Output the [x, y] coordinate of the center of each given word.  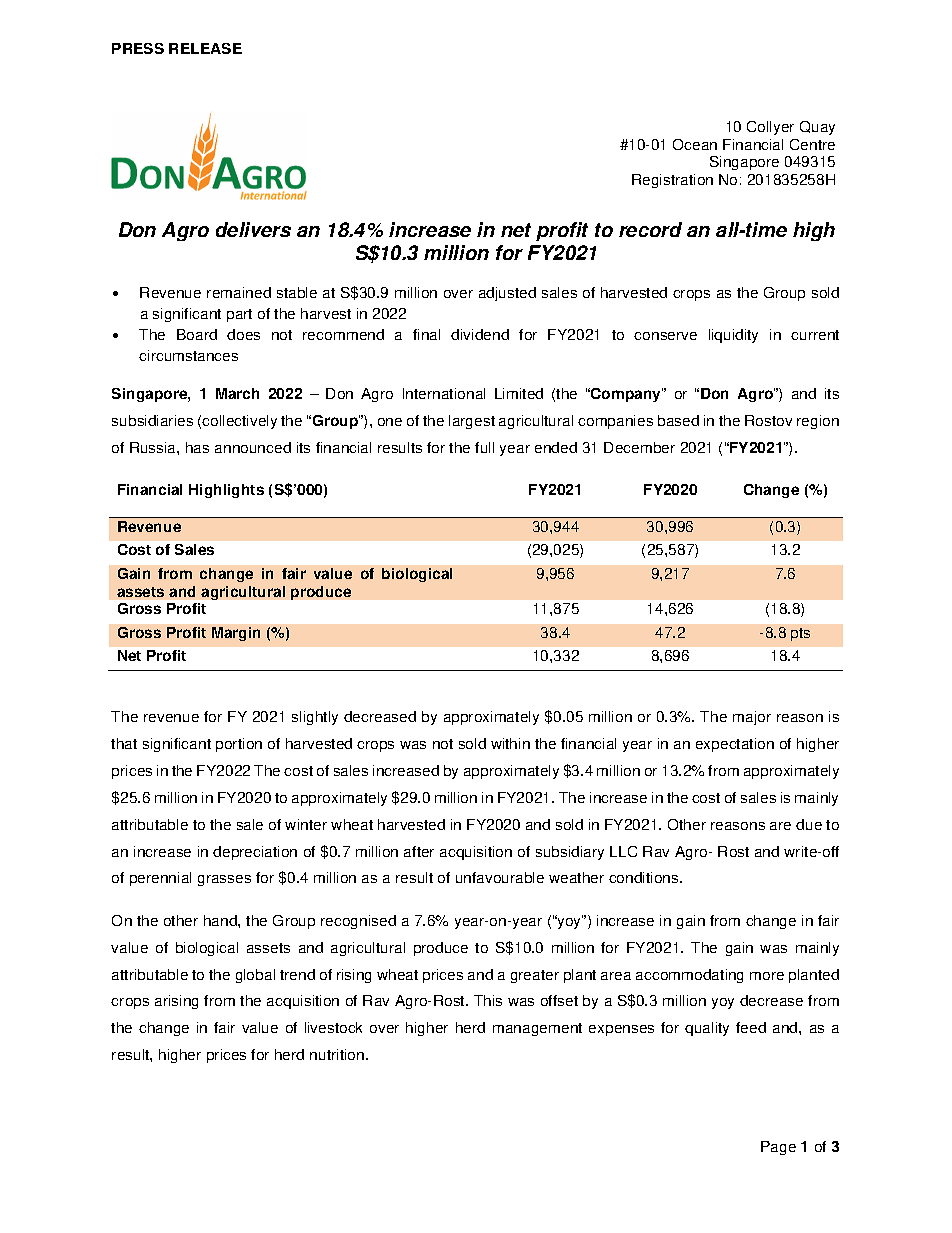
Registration [672, 181]
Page [778, 1148]
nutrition [338, 1054]
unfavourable [500, 877]
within [510, 743]
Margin [236, 634]
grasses [224, 880]
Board [197, 334]
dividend [480, 334]
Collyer [770, 128]
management [537, 1029]
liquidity [733, 336]
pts [800, 634]
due [809, 824]
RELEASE [205, 48]
